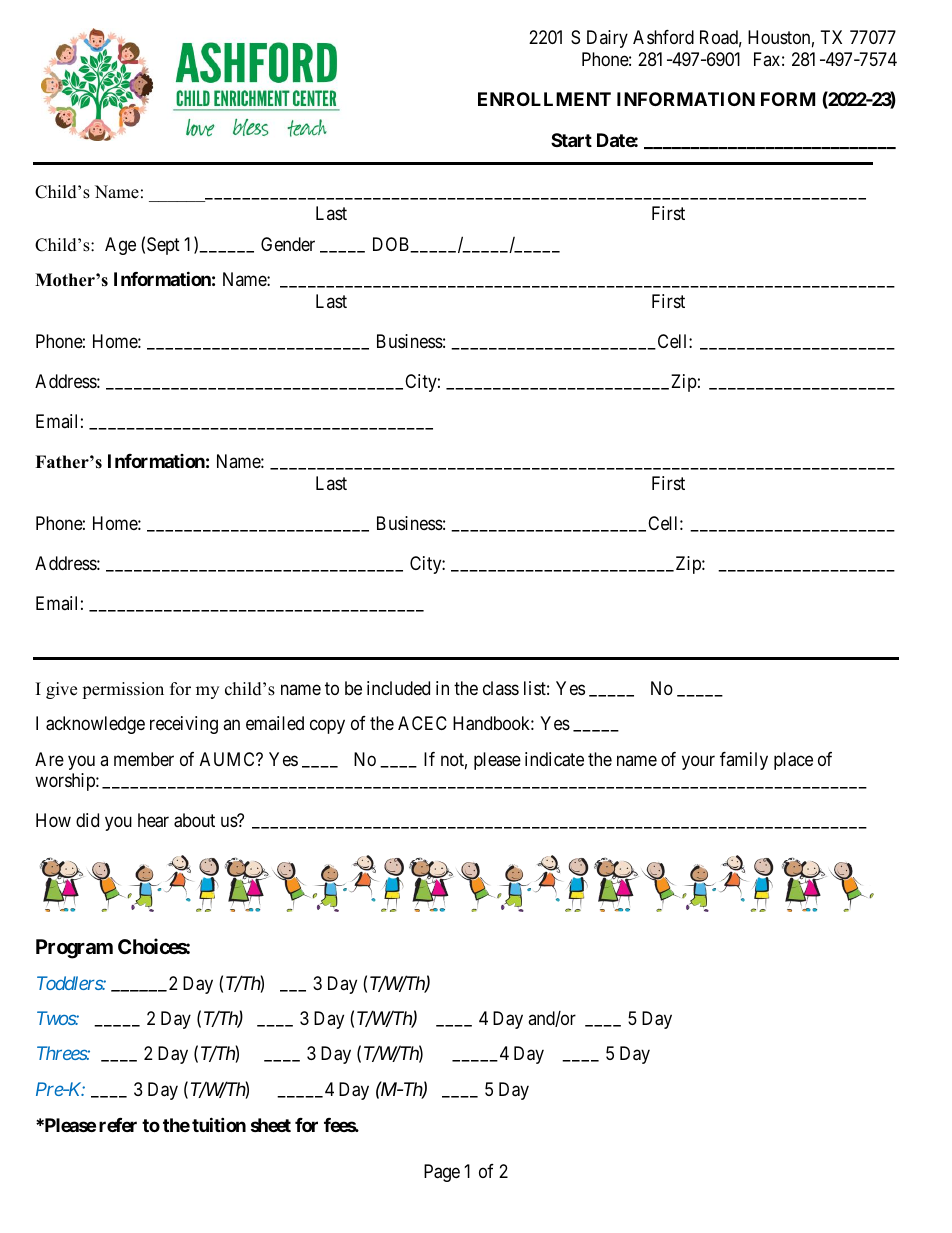 This screenshot has width=952, height=1233. Describe the element at coordinates (118, 1125) in the screenshot. I see `refer` at that location.
